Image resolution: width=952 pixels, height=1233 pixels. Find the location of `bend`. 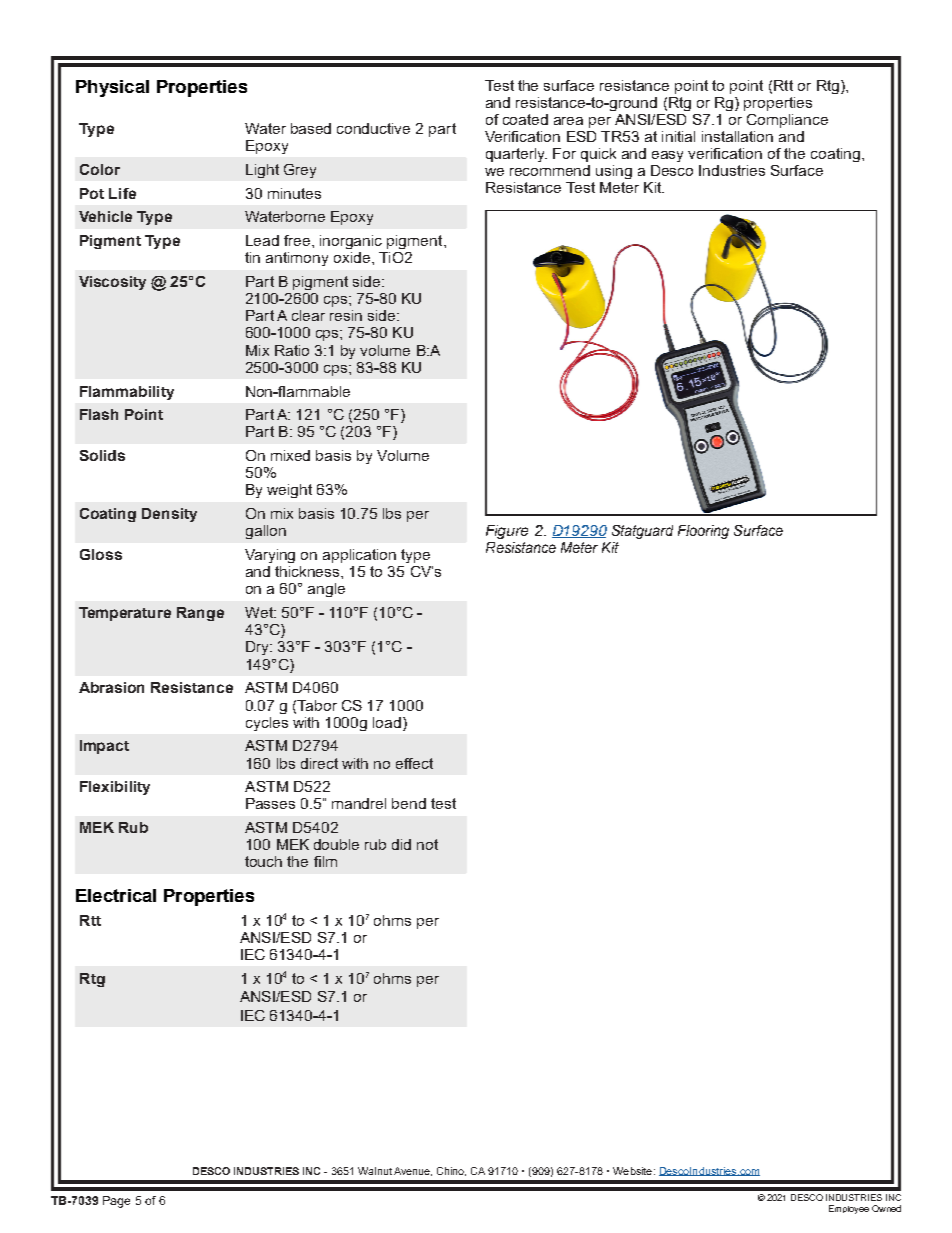

bend is located at coordinates (409, 803).
